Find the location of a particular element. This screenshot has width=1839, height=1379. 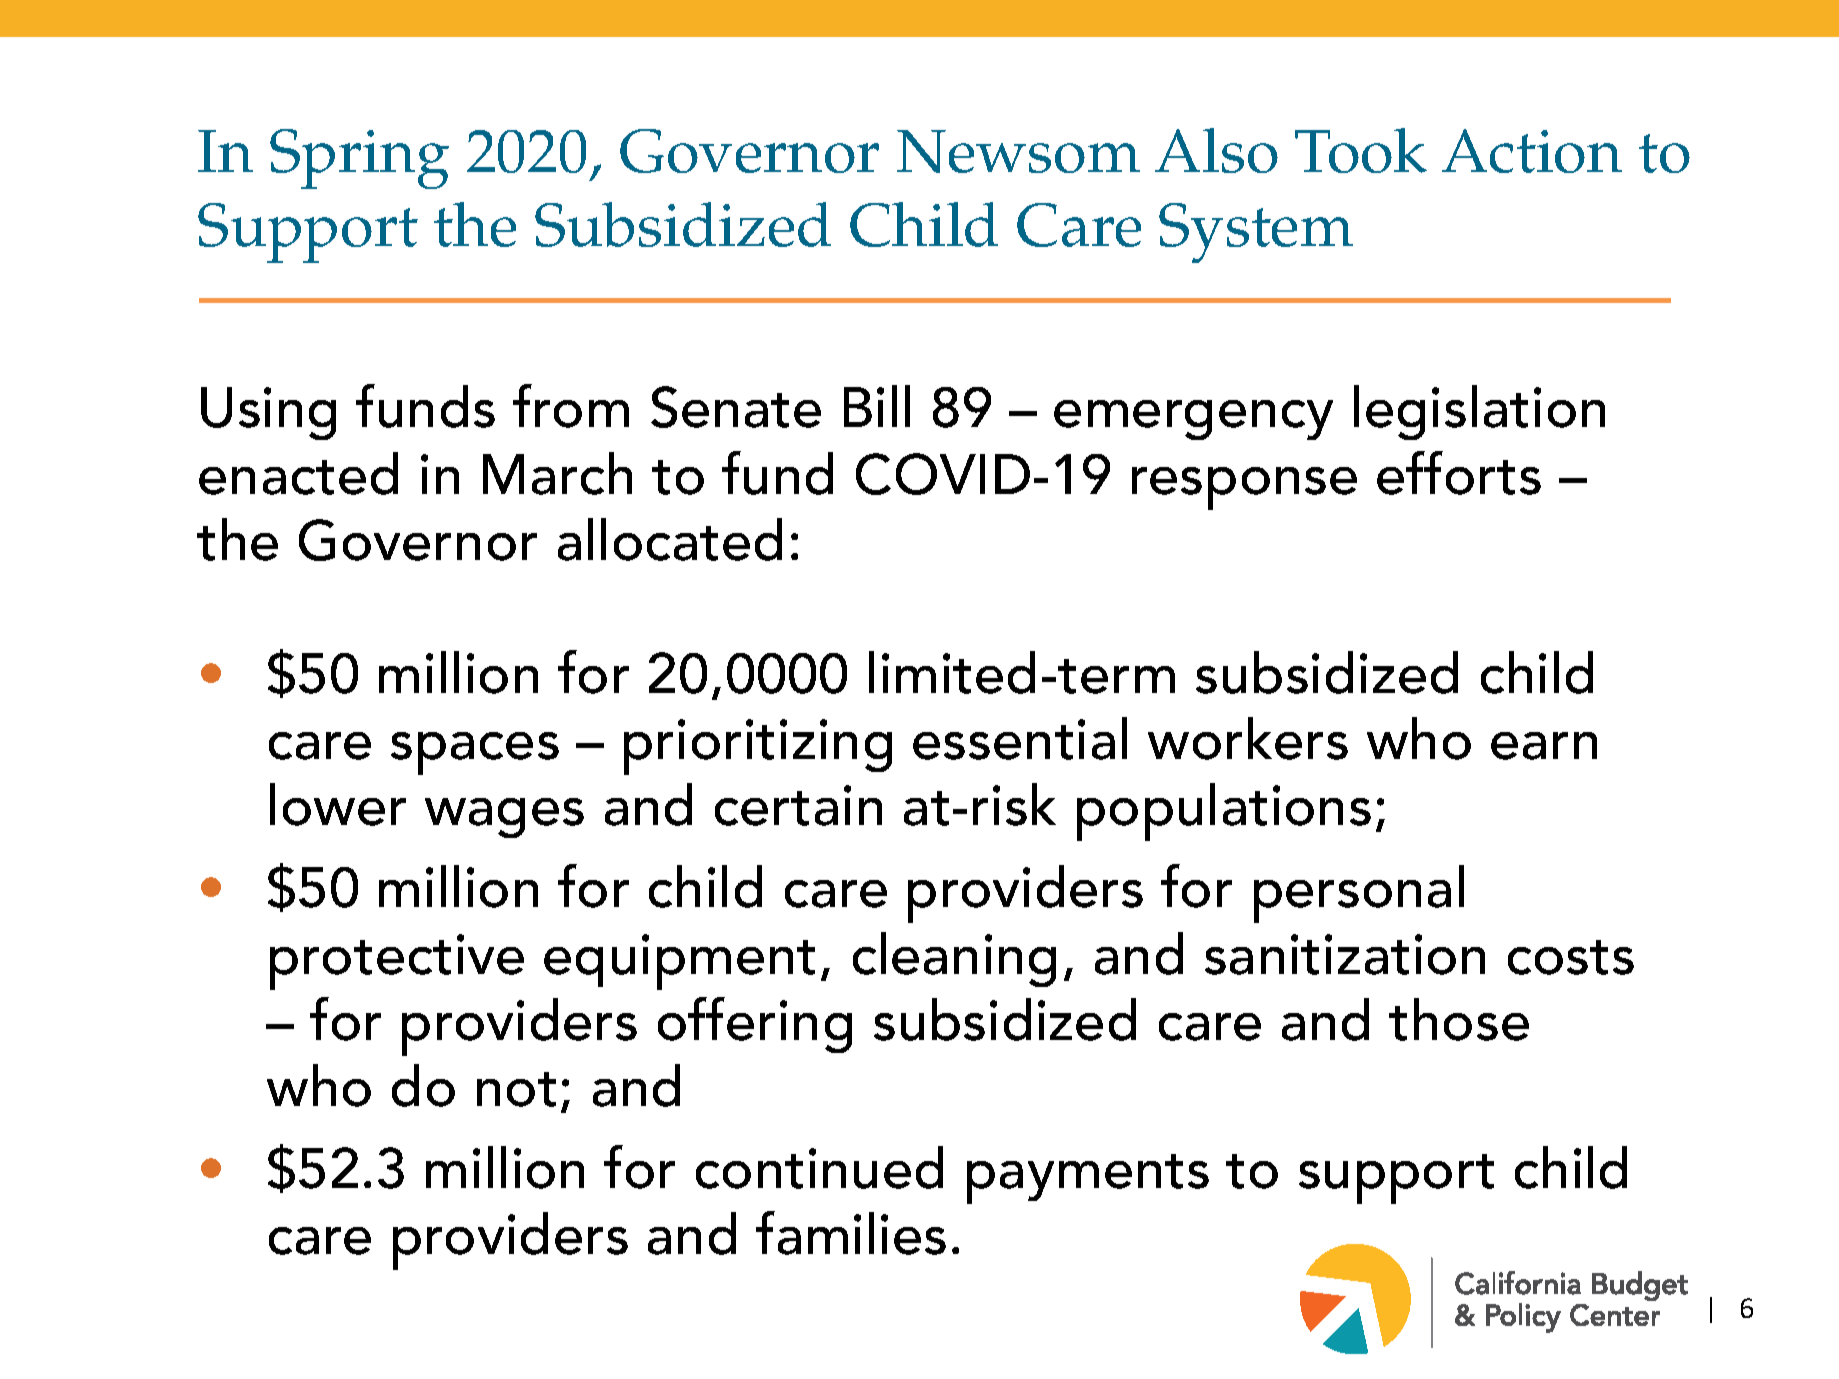

Bill is located at coordinates (877, 406).
